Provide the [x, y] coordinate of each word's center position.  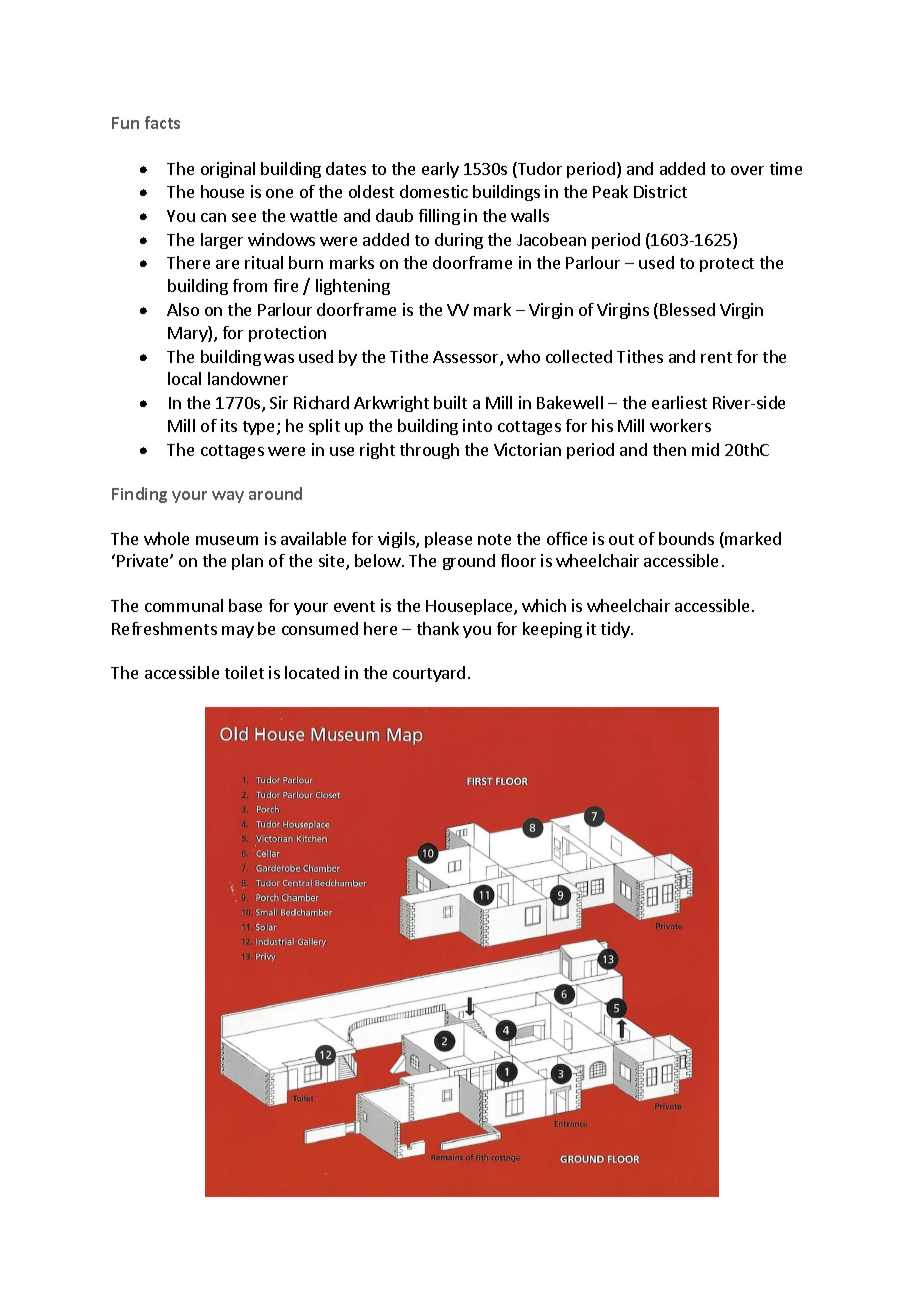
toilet [244, 672]
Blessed [687, 309]
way [228, 497]
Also [183, 309]
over [747, 170]
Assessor [467, 358]
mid [705, 449]
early [440, 170]
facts [162, 122]
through [429, 451]
